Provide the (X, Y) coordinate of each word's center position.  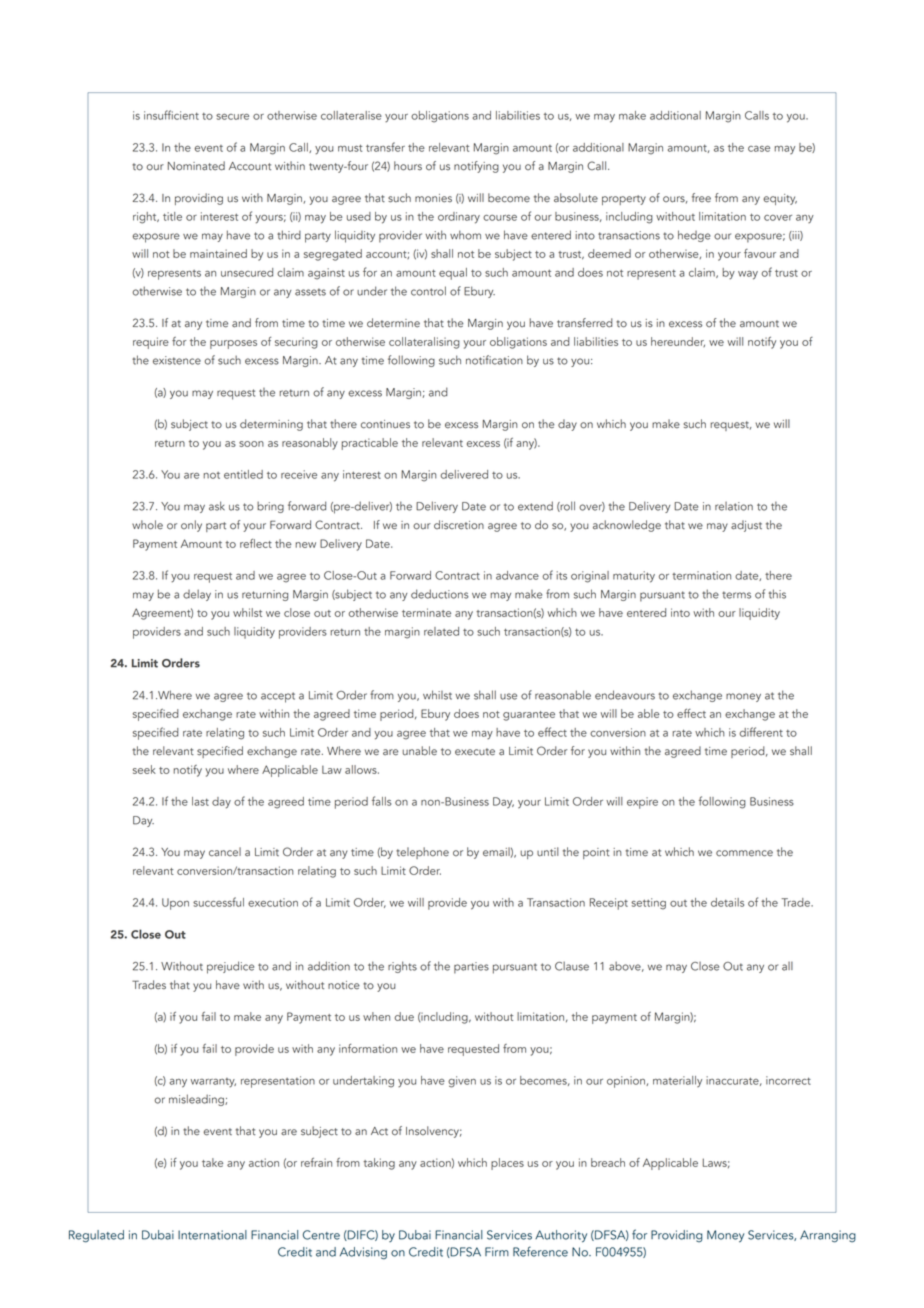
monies (433, 198)
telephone (422, 853)
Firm (497, 1251)
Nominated (196, 166)
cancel (225, 852)
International (212, 1235)
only (191, 526)
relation (734, 506)
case (759, 149)
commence (744, 853)
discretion (459, 525)
